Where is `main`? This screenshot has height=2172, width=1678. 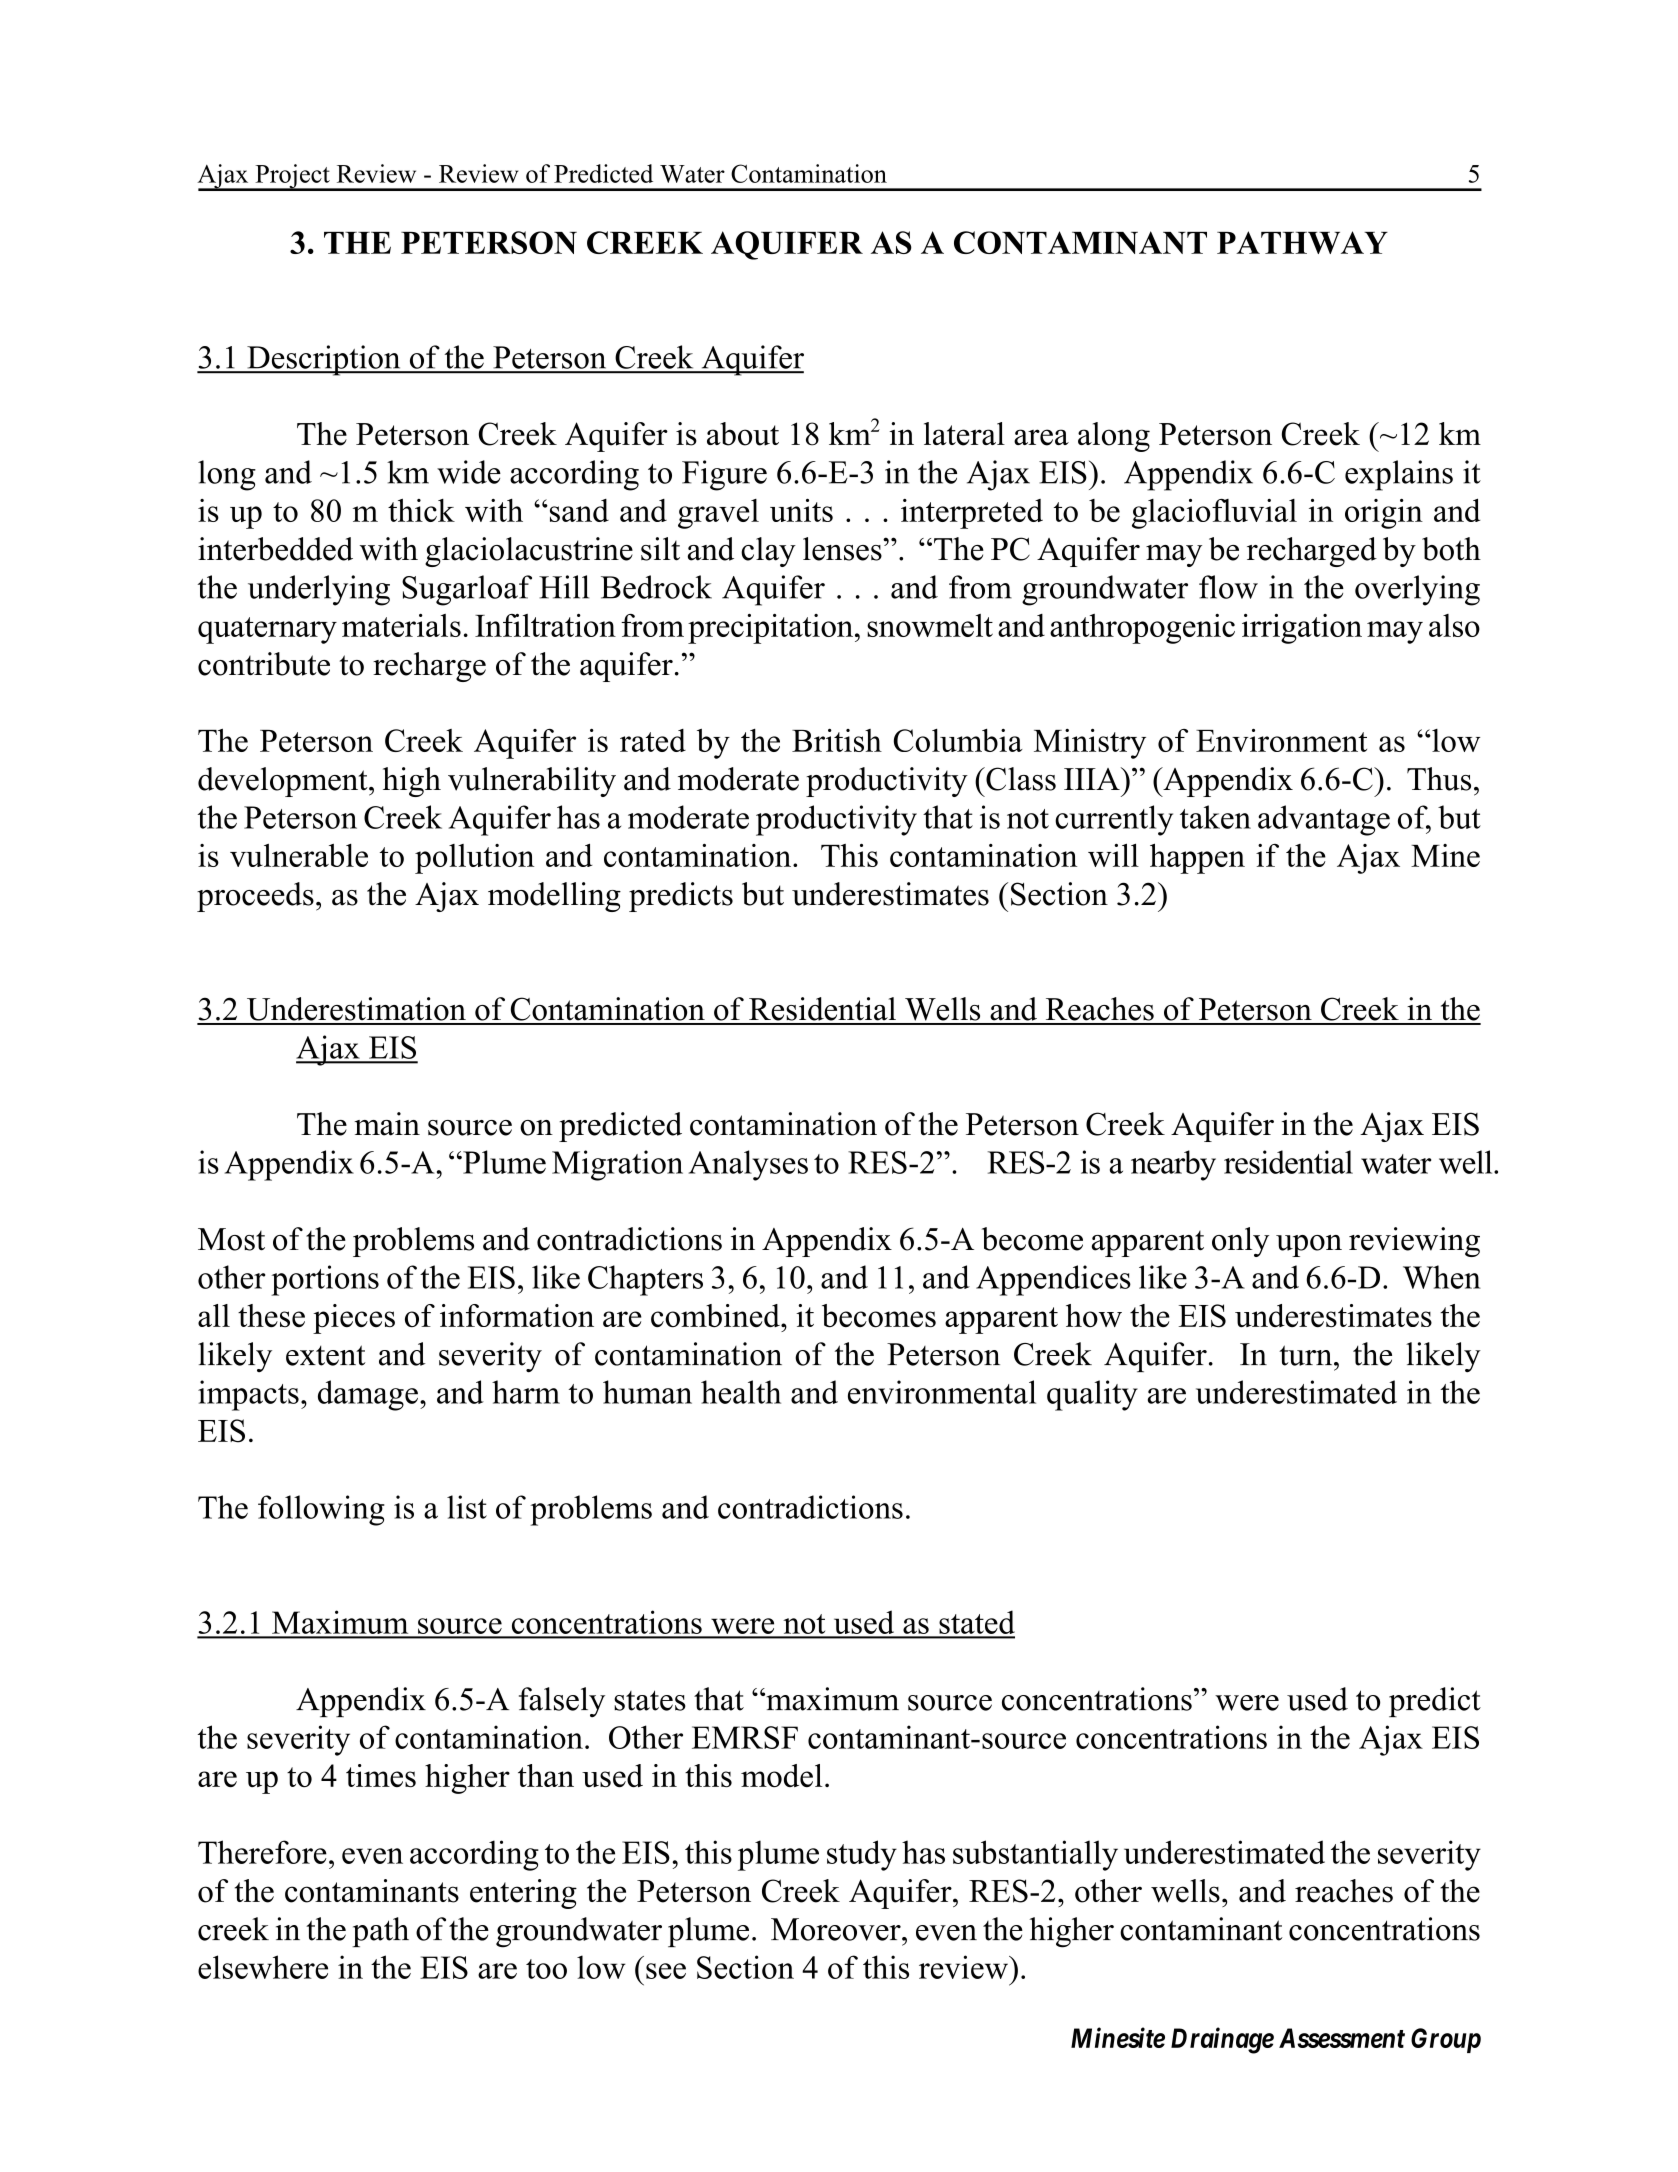
main is located at coordinates (387, 1124).
